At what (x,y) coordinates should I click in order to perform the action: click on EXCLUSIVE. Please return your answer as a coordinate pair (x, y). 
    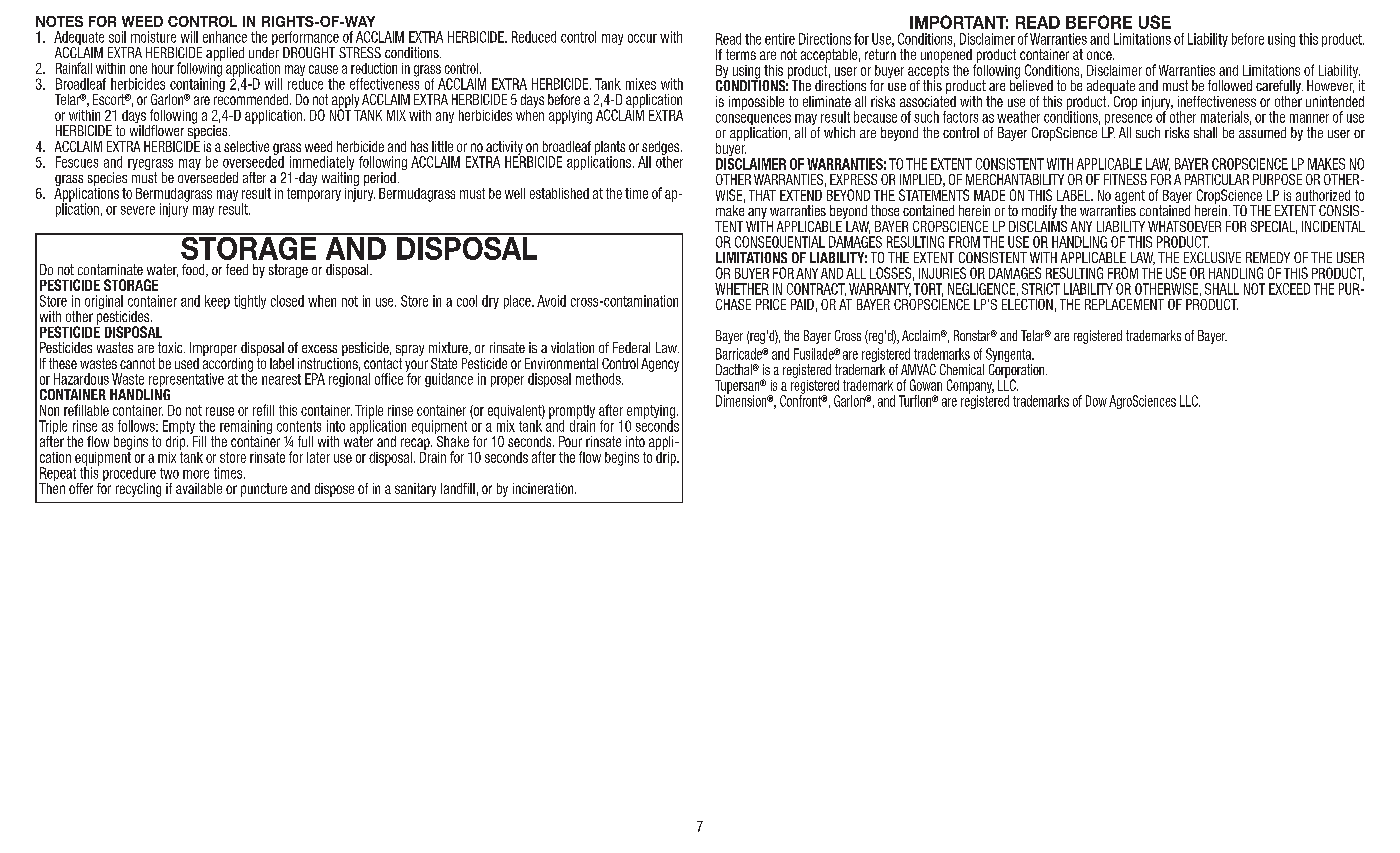
    Looking at the image, I should click on (1212, 257).
